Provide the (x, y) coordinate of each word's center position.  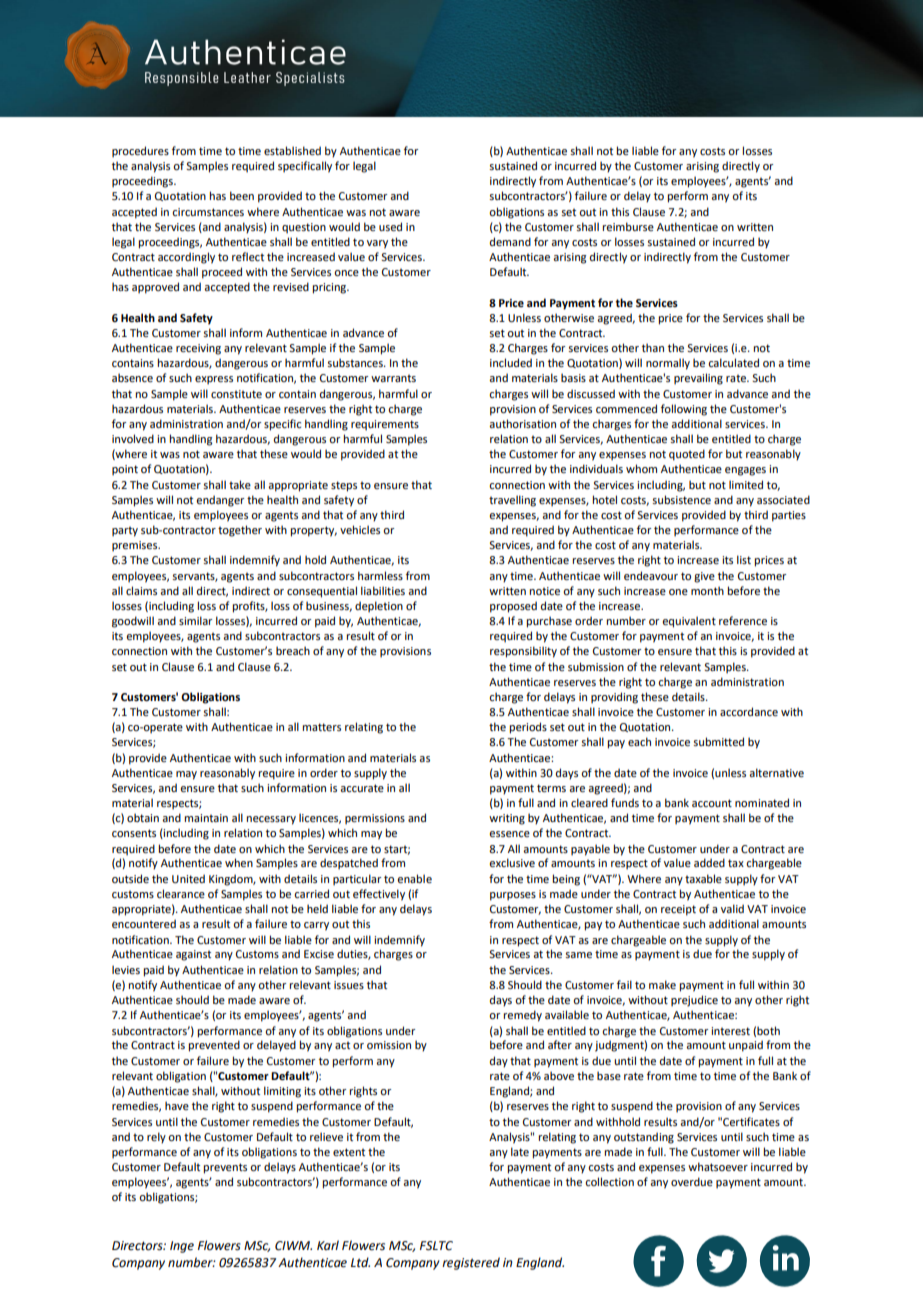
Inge (182, 1247)
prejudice (694, 1001)
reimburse (628, 226)
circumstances (208, 212)
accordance (749, 711)
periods (528, 728)
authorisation (522, 423)
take (240, 484)
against (193, 955)
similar (195, 620)
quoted (687, 455)
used (390, 226)
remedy (522, 1016)
